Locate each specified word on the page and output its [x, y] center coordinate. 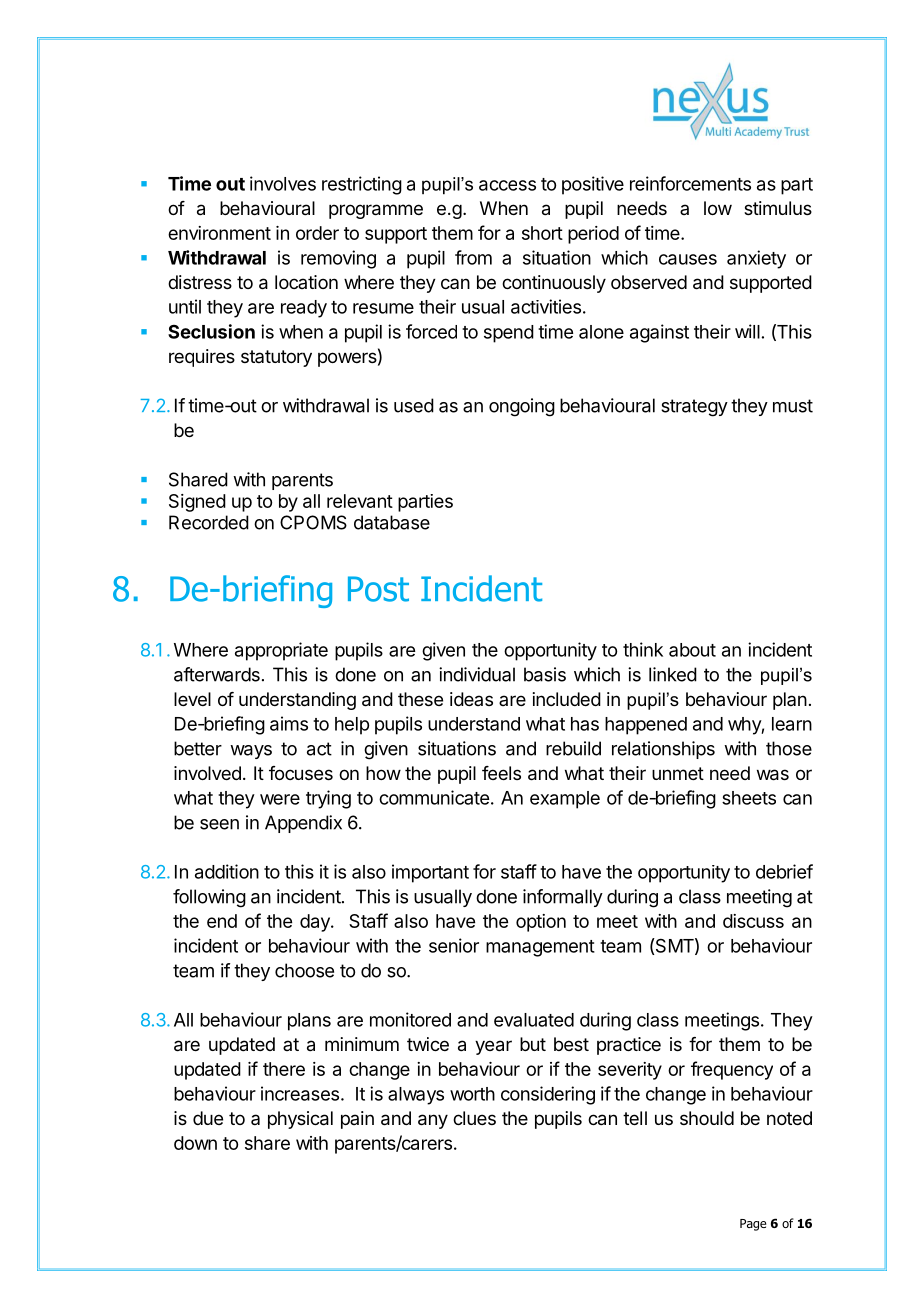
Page [753, 1225]
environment [219, 233]
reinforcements [690, 183]
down [195, 1143]
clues [474, 1118]
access [507, 185]
